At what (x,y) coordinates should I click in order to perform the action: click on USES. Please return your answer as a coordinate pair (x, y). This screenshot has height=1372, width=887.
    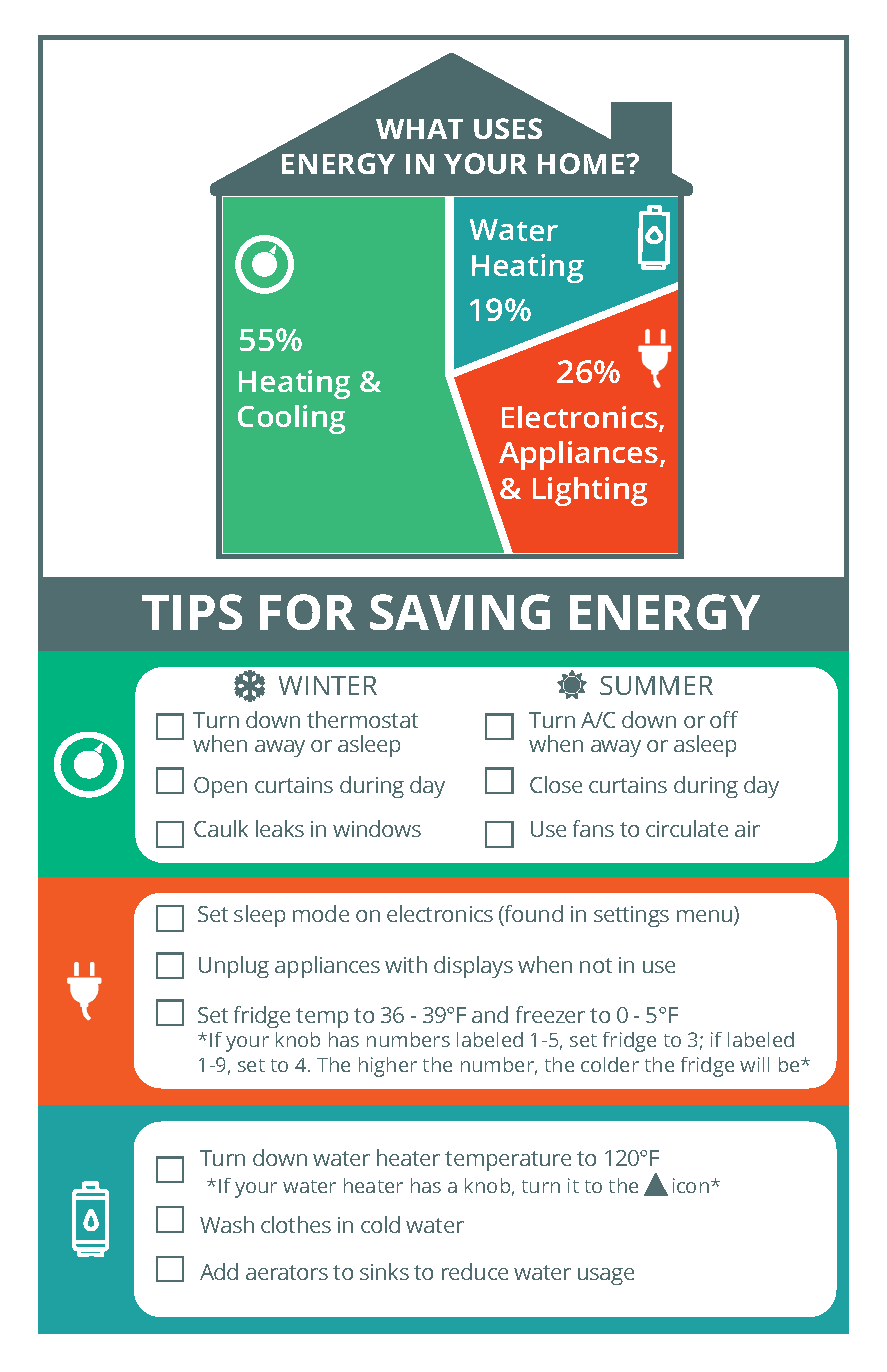
    Looking at the image, I should click on (508, 128).
